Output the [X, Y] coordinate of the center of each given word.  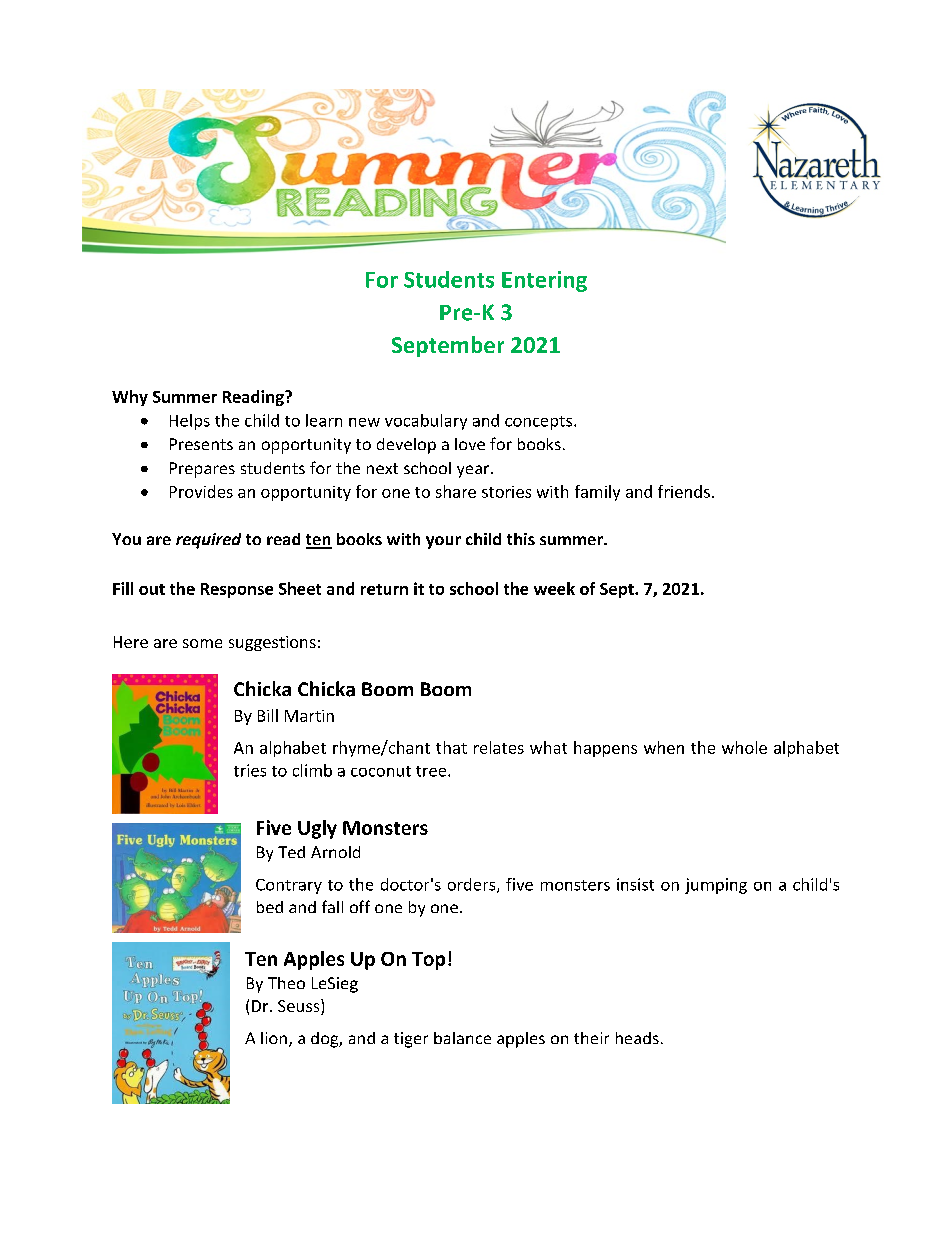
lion [274, 1038]
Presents [201, 444]
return [384, 589]
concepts [538, 423]
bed [270, 907]
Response [237, 590]
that [451, 747]
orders [473, 885]
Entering [544, 281]
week [554, 588]
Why [130, 398]
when [664, 747]
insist [635, 884]
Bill [268, 715]
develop [406, 446]
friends [684, 491]
